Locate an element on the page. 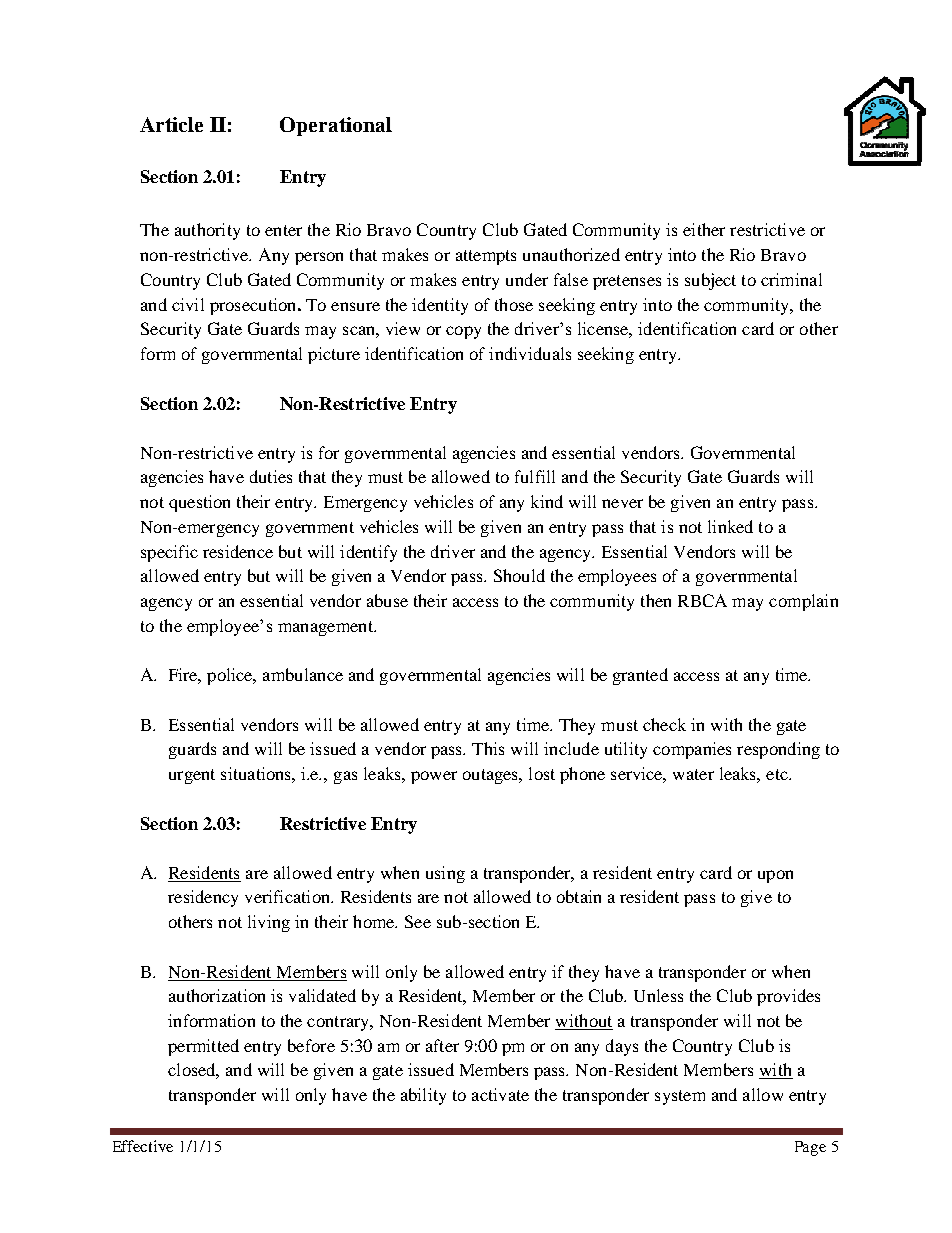 This document has height=1233, width=952. urgent is located at coordinates (192, 776).
